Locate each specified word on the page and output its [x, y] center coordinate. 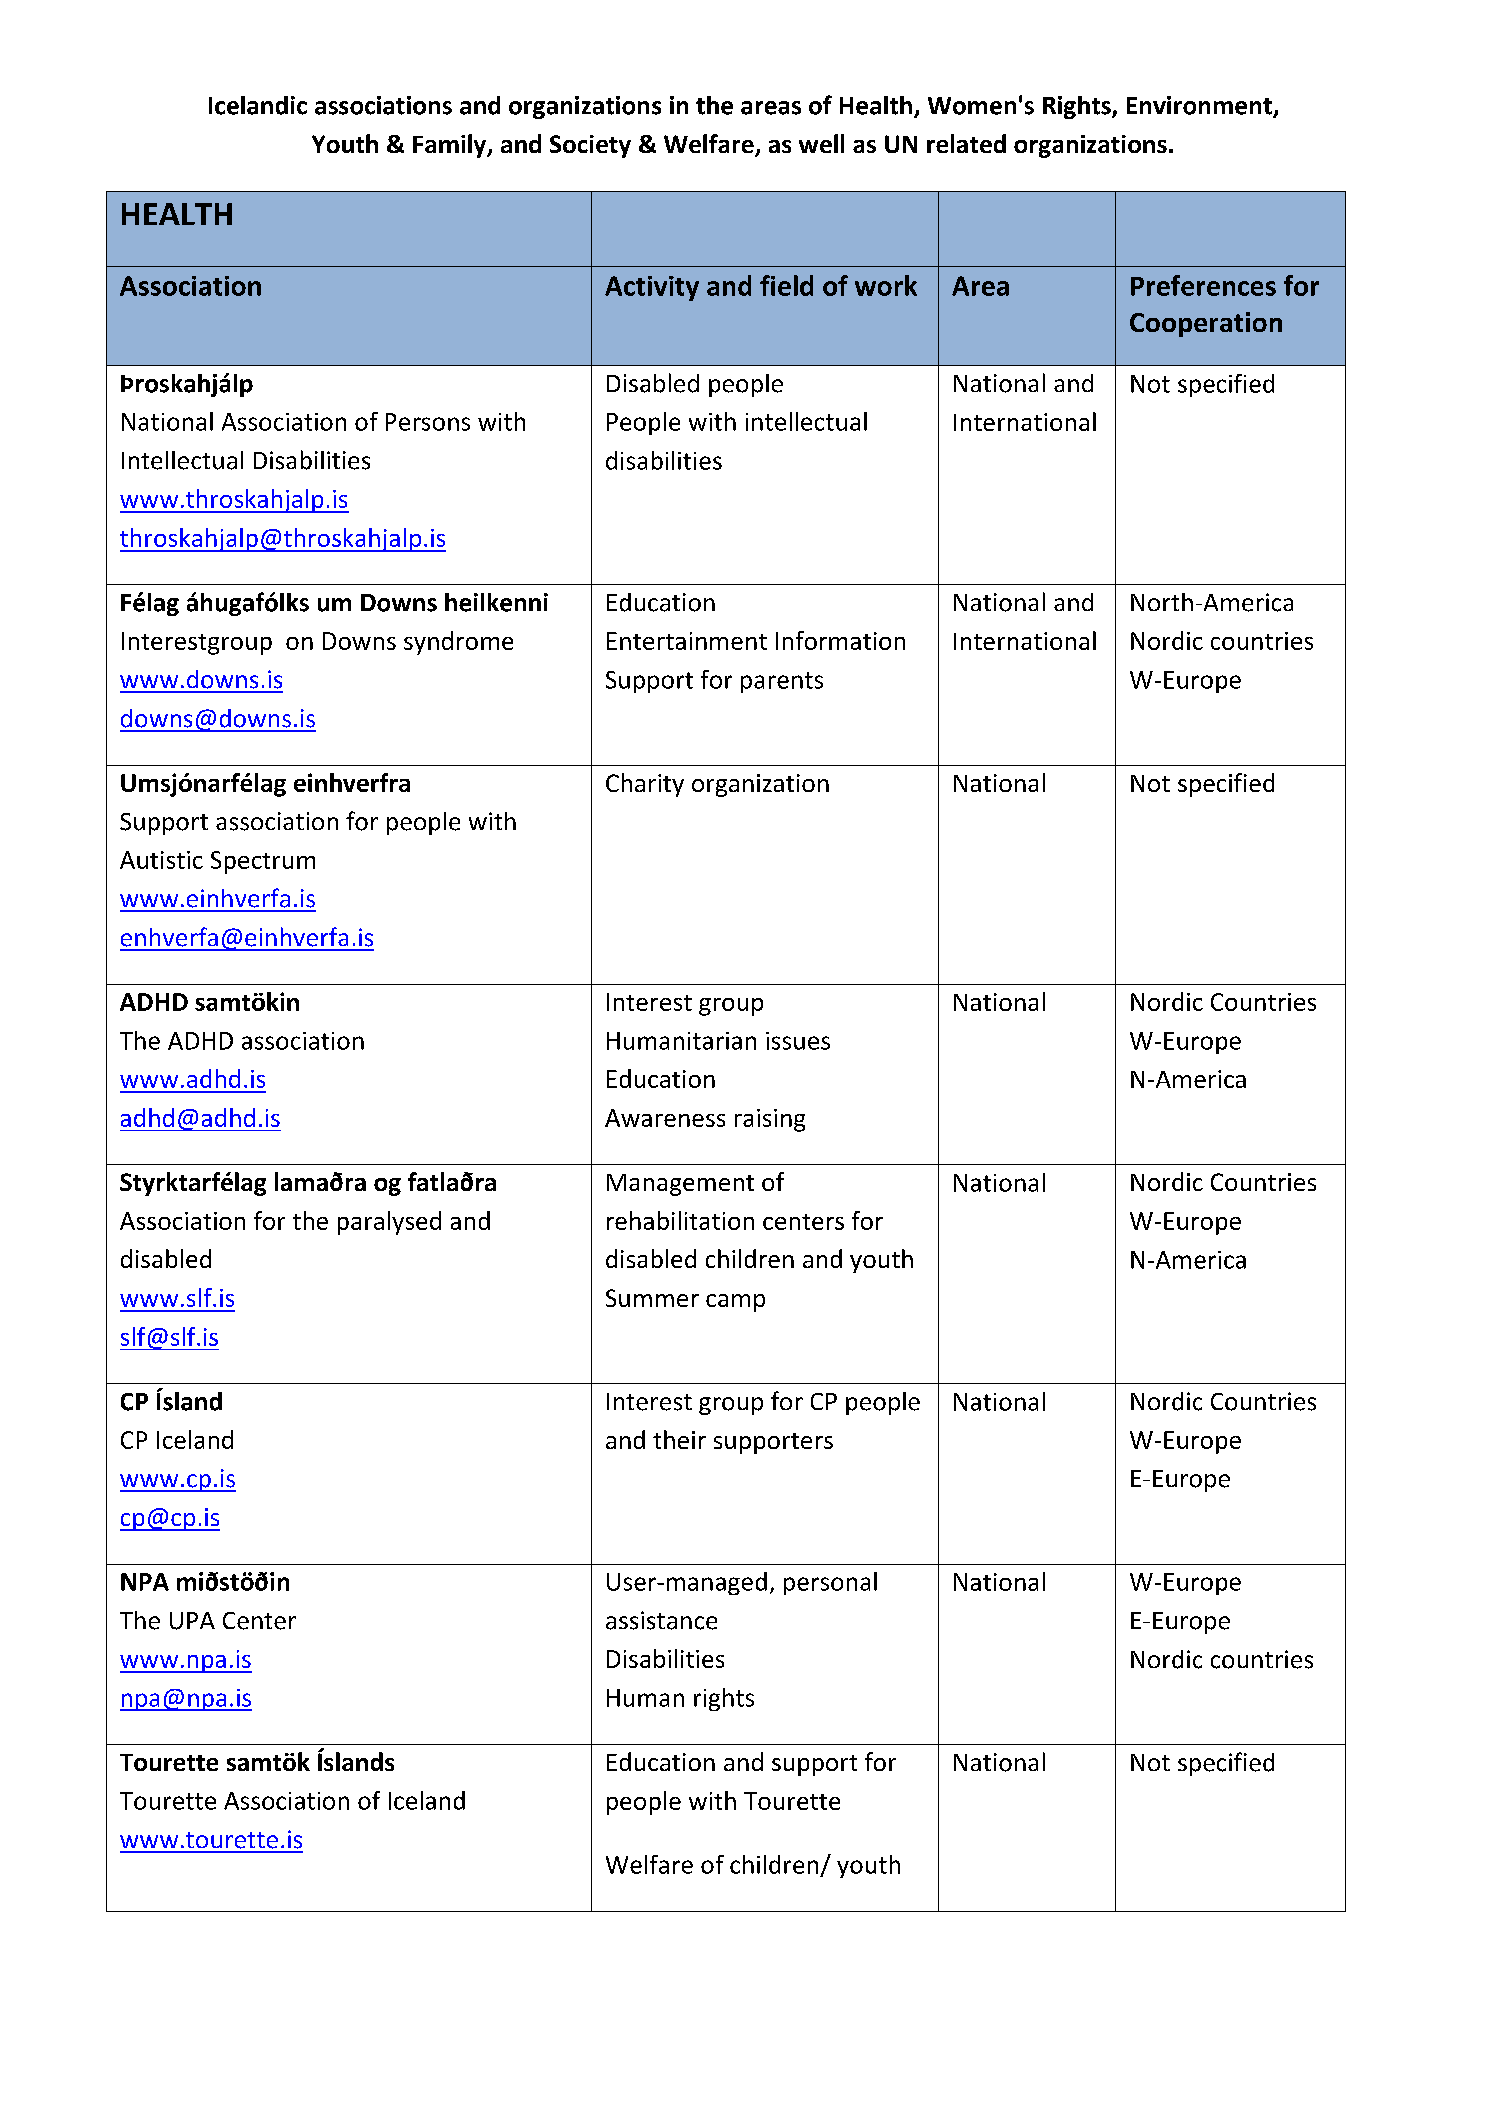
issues [798, 1041]
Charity [645, 785]
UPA [192, 1621]
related [966, 143]
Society [590, 146]
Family [451, 146]
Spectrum [263, 862]
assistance [661, 1620]
